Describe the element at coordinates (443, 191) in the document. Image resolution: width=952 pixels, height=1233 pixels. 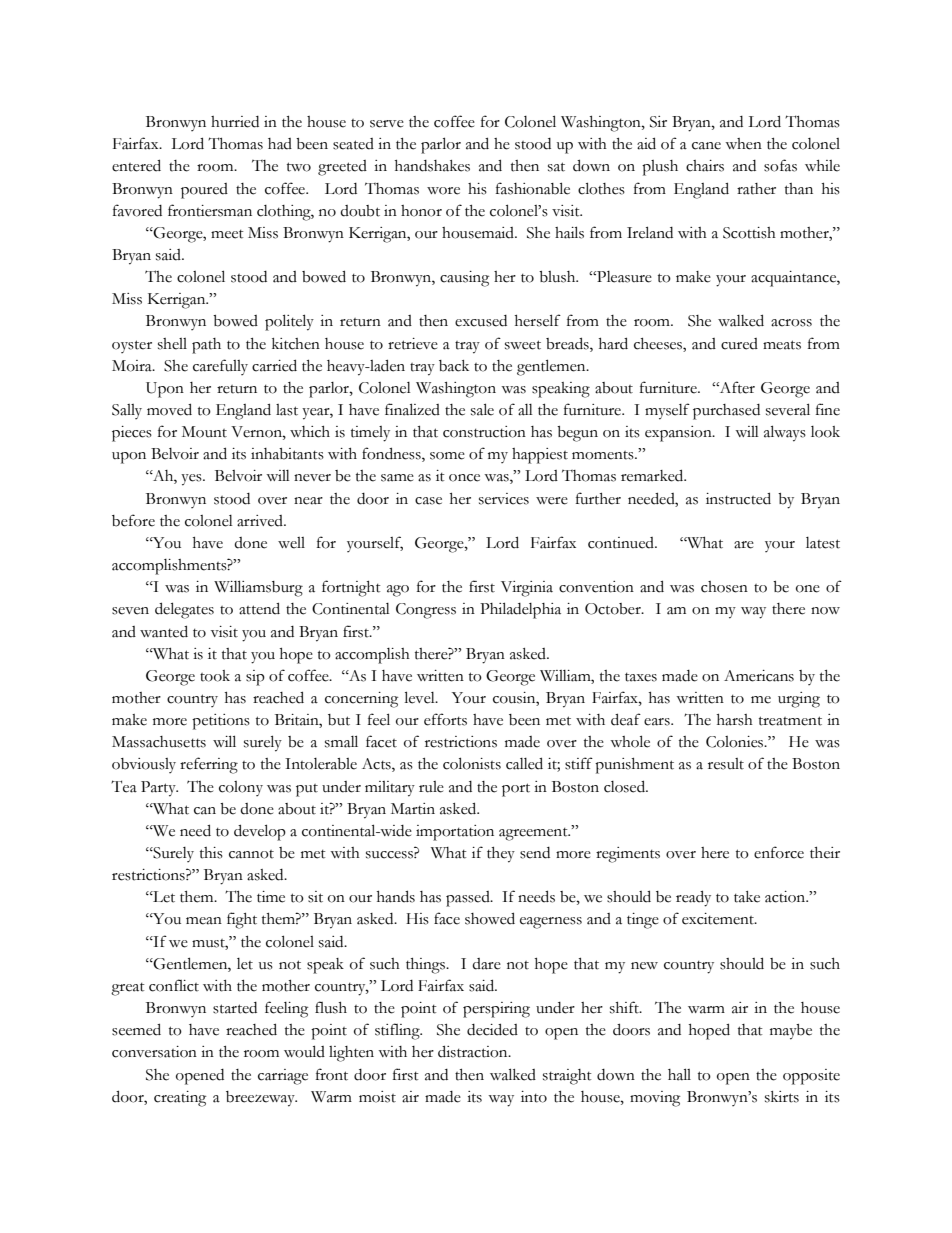
I see `wore` at that location.
